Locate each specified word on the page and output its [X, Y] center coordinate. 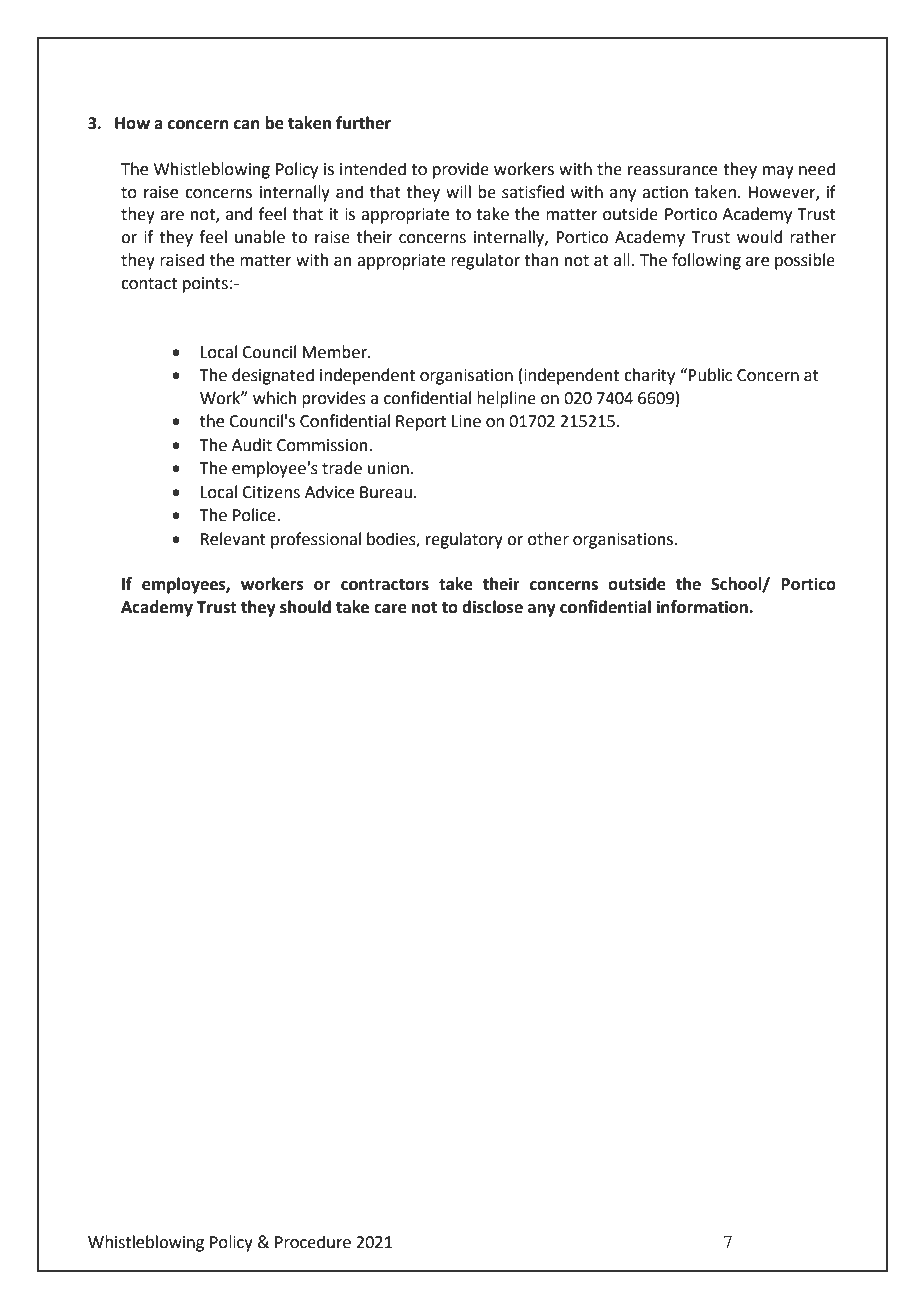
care [390, 609]
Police [255, 515]
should [305, 607]
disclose [492, 607]
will [458, 191]
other [548, 539]
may [778, 172]
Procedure [313, 1242]
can [247, 125]
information [703, 607]
